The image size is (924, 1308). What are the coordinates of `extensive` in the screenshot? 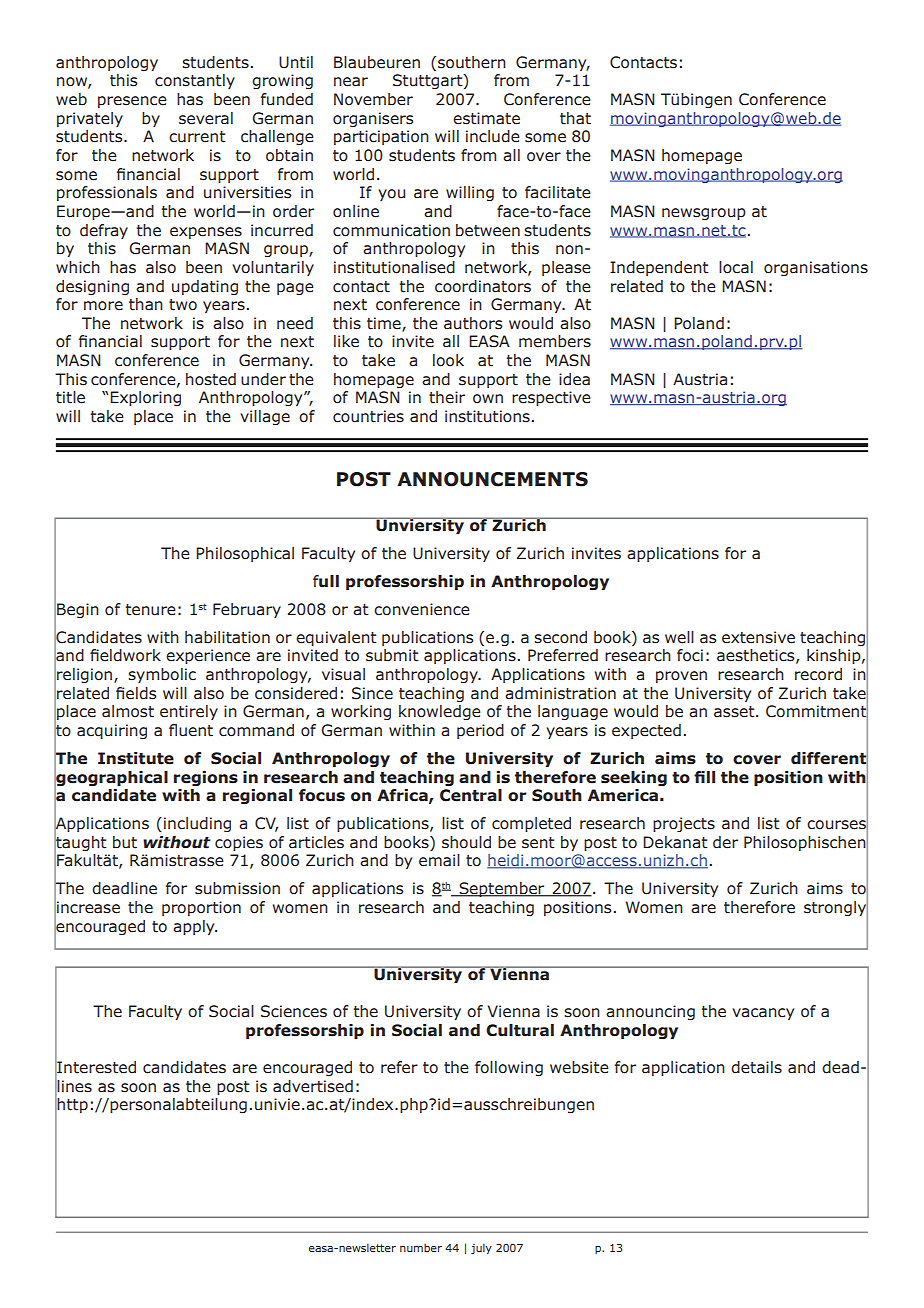 It's located at (758, 637).
